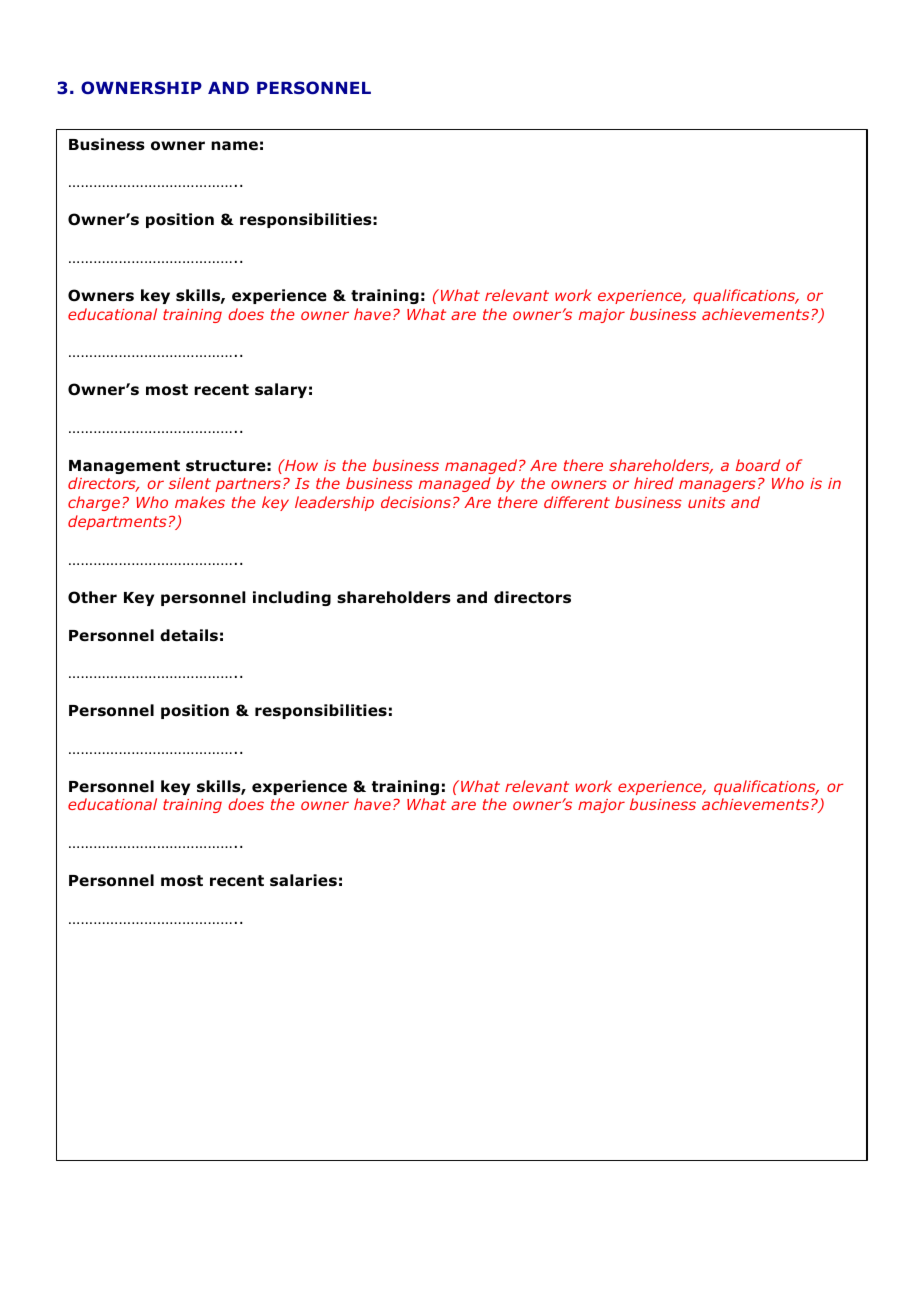  I want to click on units, so click(706, 502).
